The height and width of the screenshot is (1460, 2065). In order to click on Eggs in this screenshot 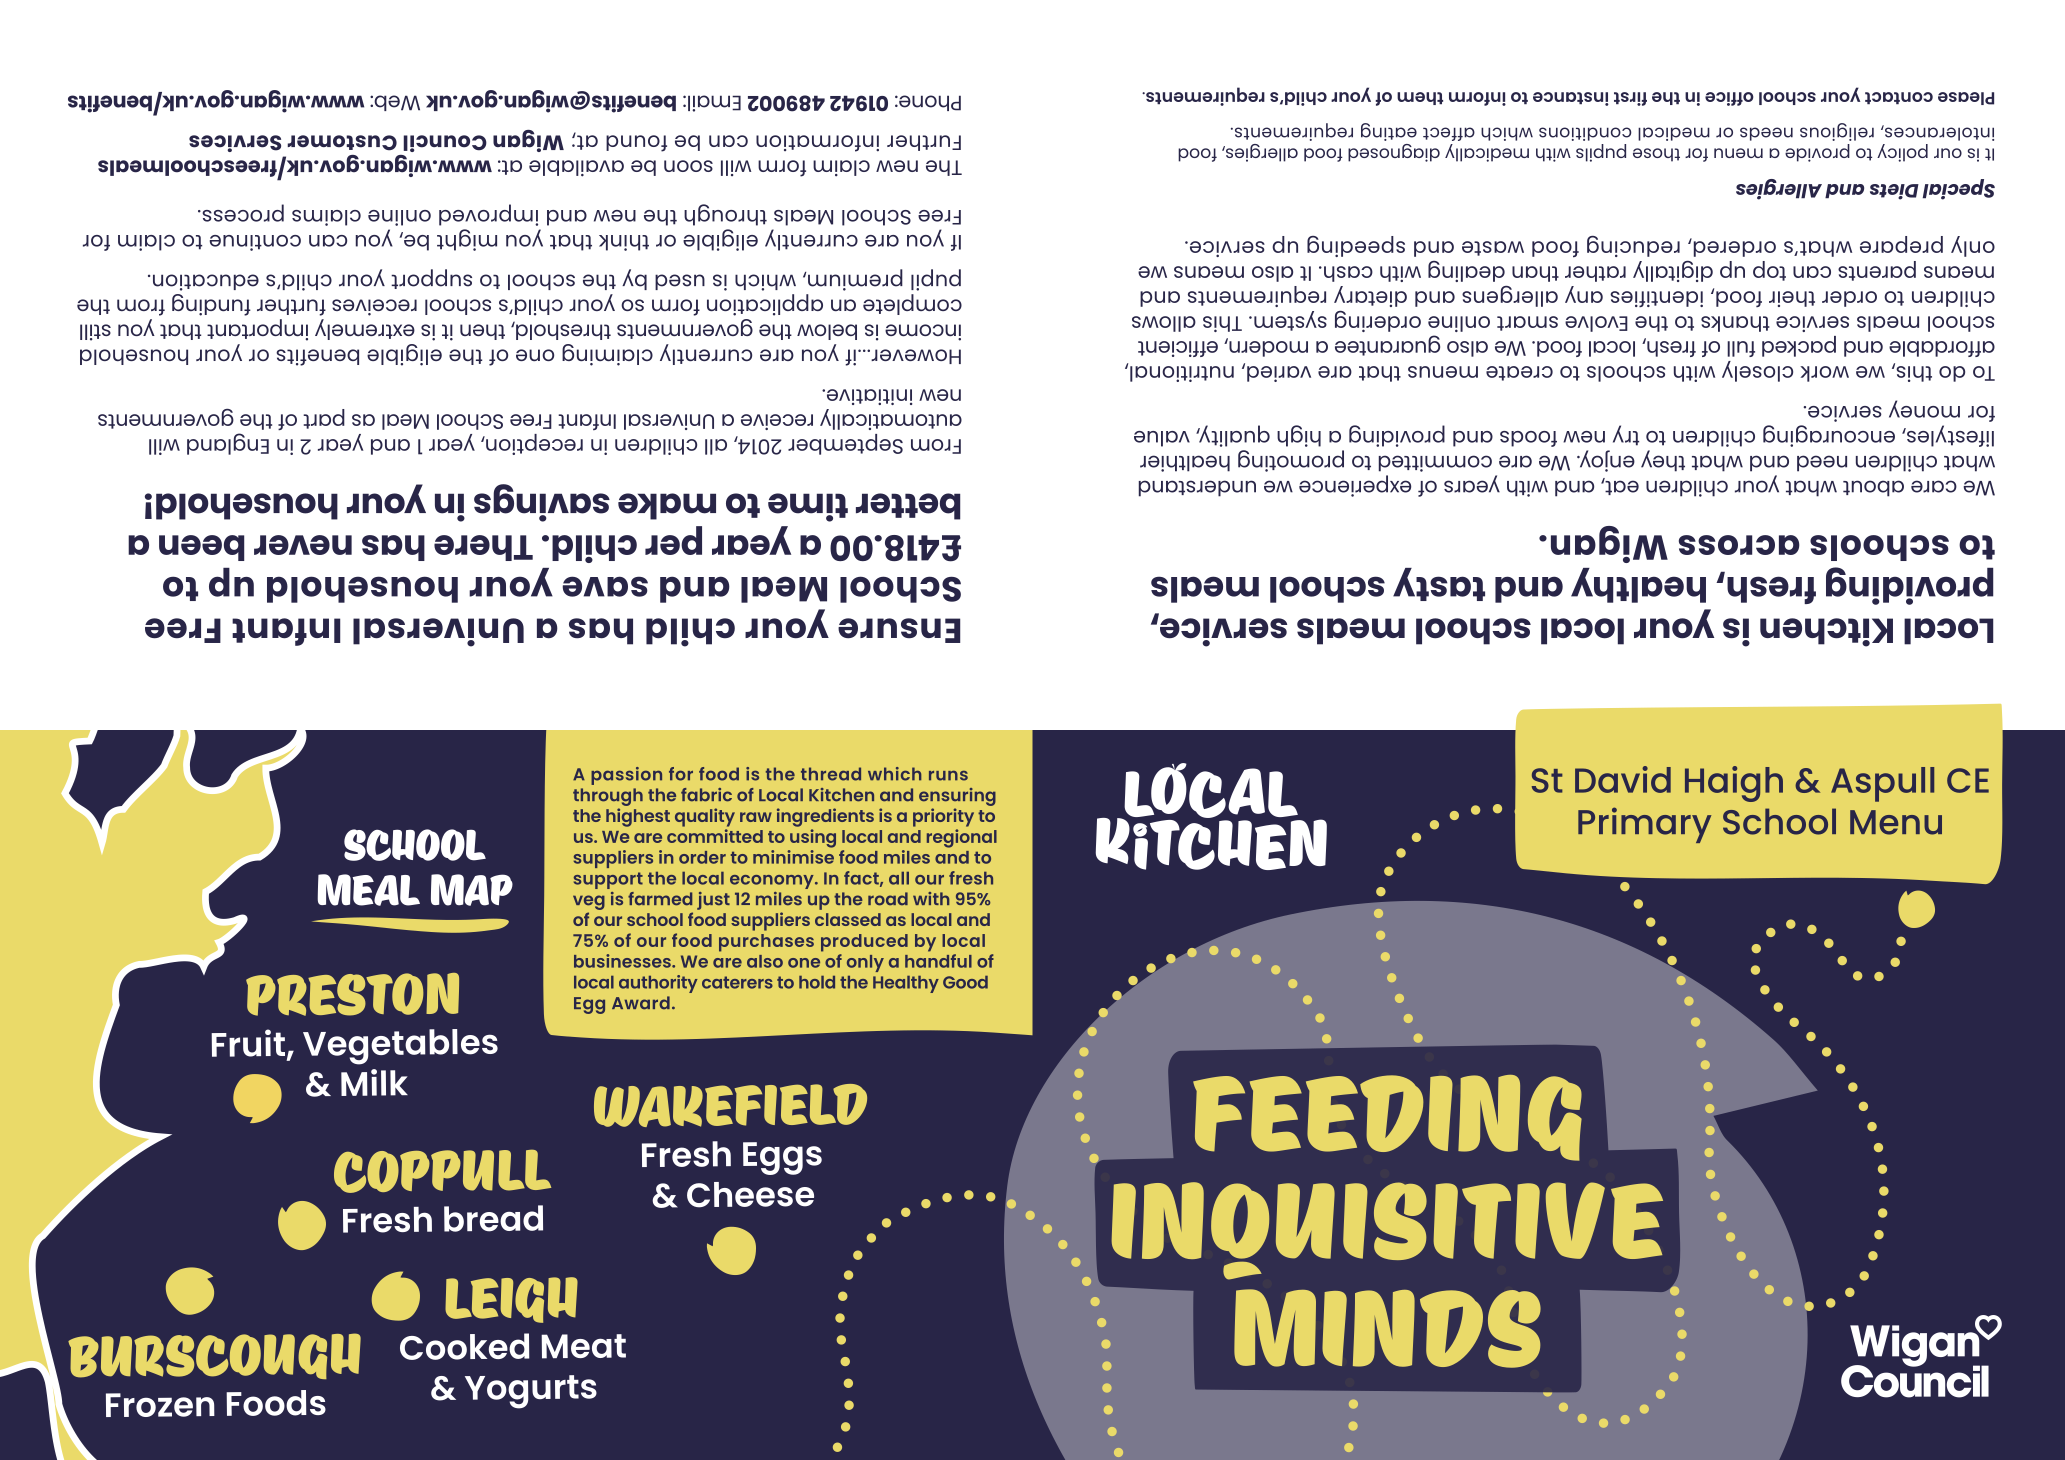, I will do `click(782, 1158)`.
